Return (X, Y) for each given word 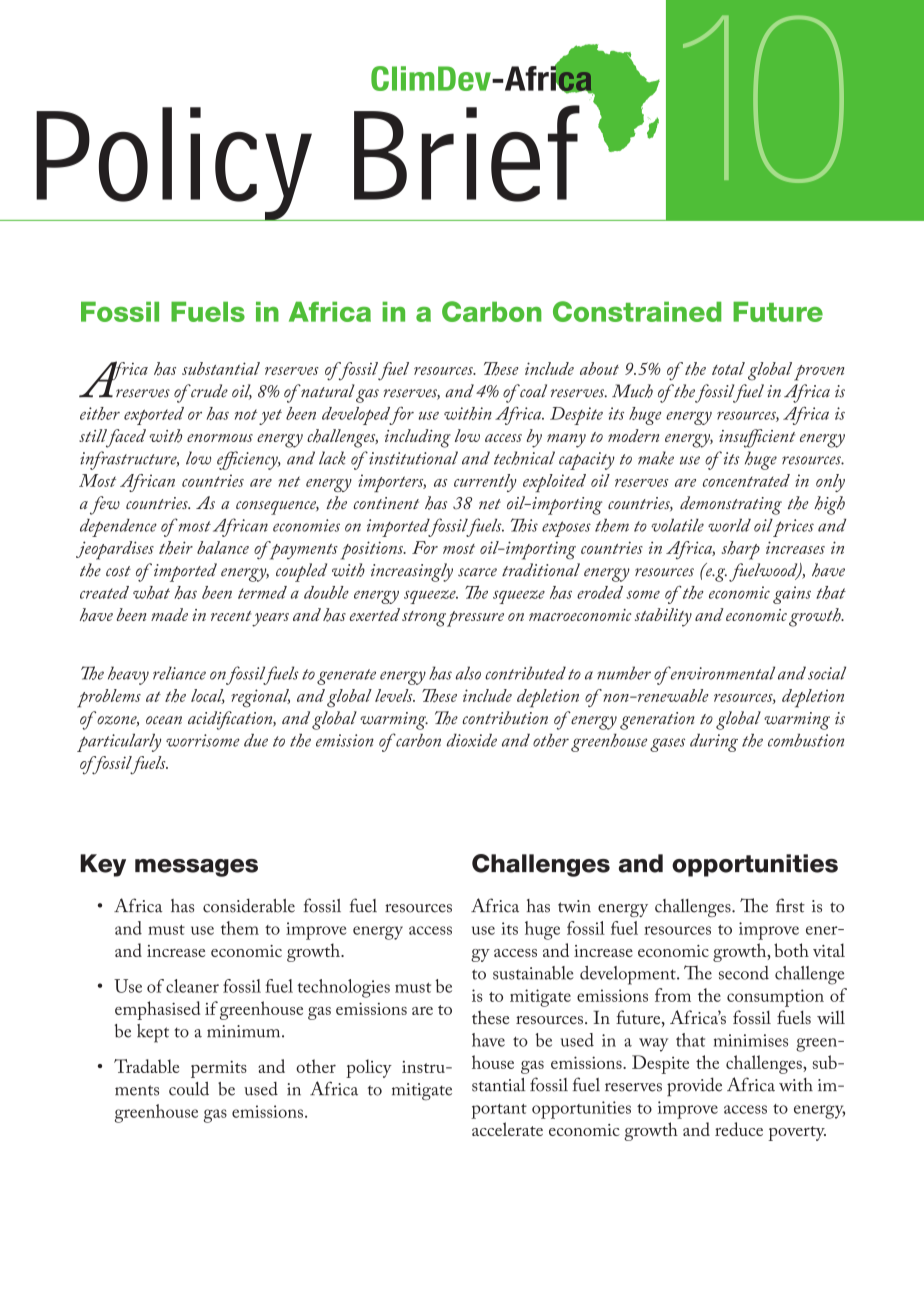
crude (209, 391)
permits (219, 1069)
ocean (164, 720)
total (728, 368)
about (599, 368)
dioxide (472, 740)
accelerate (507, 1129)
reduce (739, 1129)
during (714, 743)
